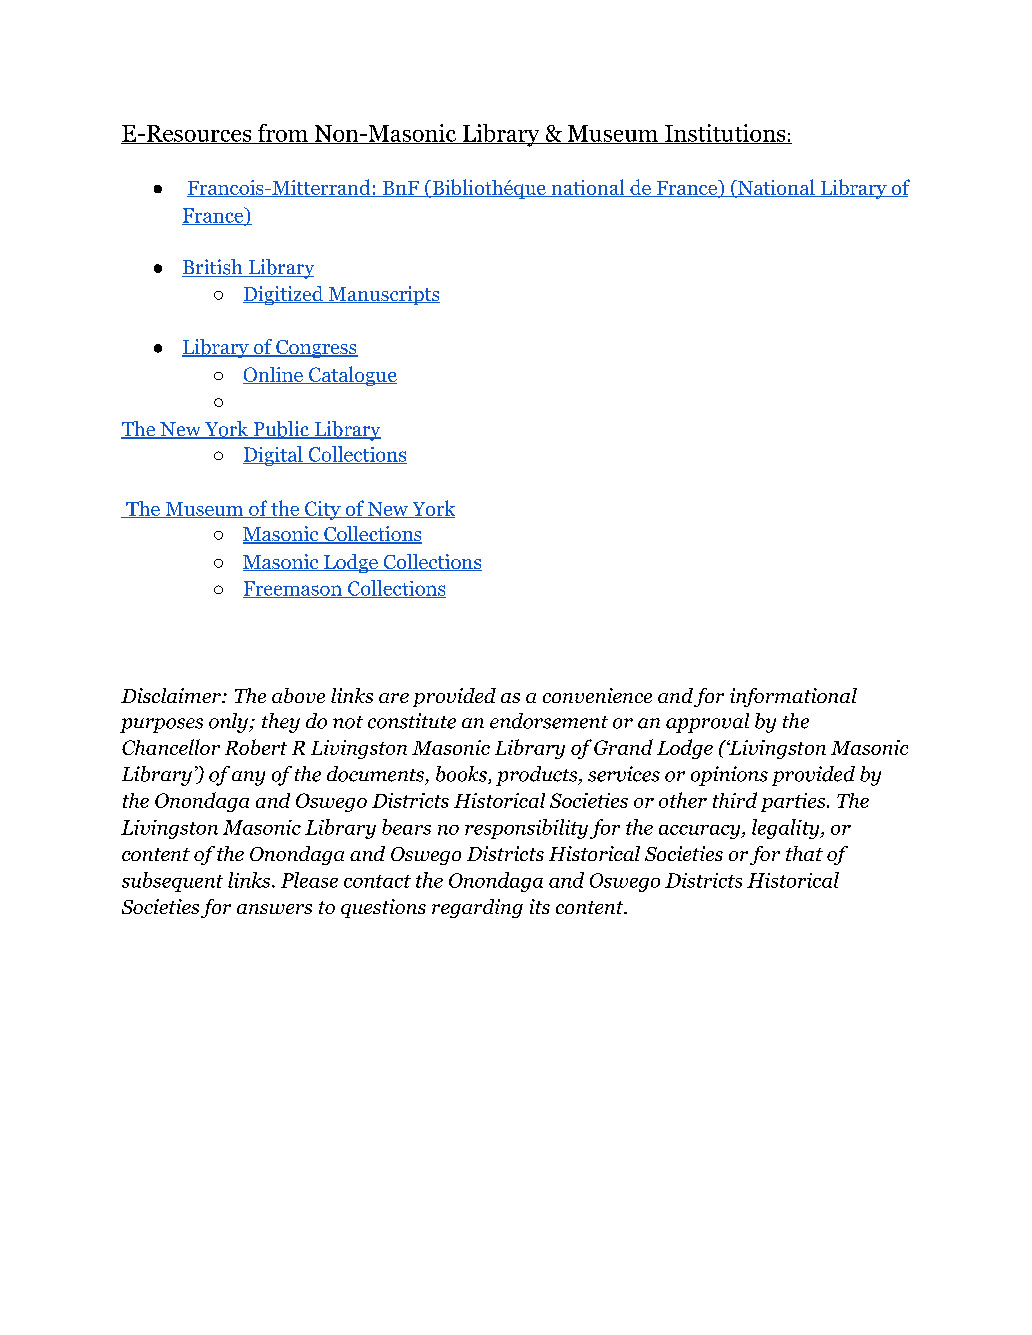 The image size is (1032, 1335). I want to click on Institutions, so click(725, 134).
